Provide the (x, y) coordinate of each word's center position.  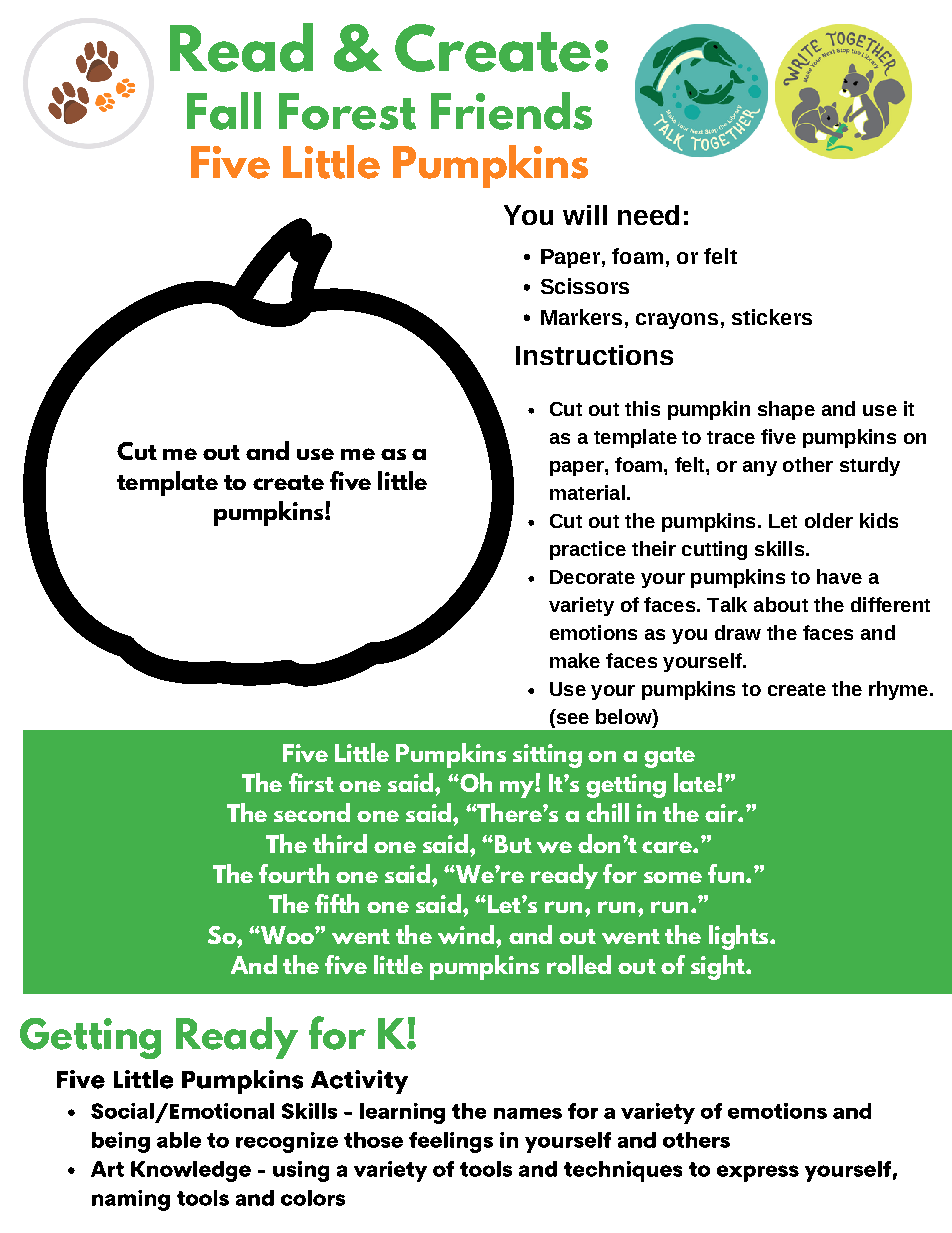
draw (738, 632)
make (575, 660)
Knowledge (191, 1171)
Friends (511, 111)
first (311, 782)
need (648, 215)
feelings (451, 1142)
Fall (224, 111)
